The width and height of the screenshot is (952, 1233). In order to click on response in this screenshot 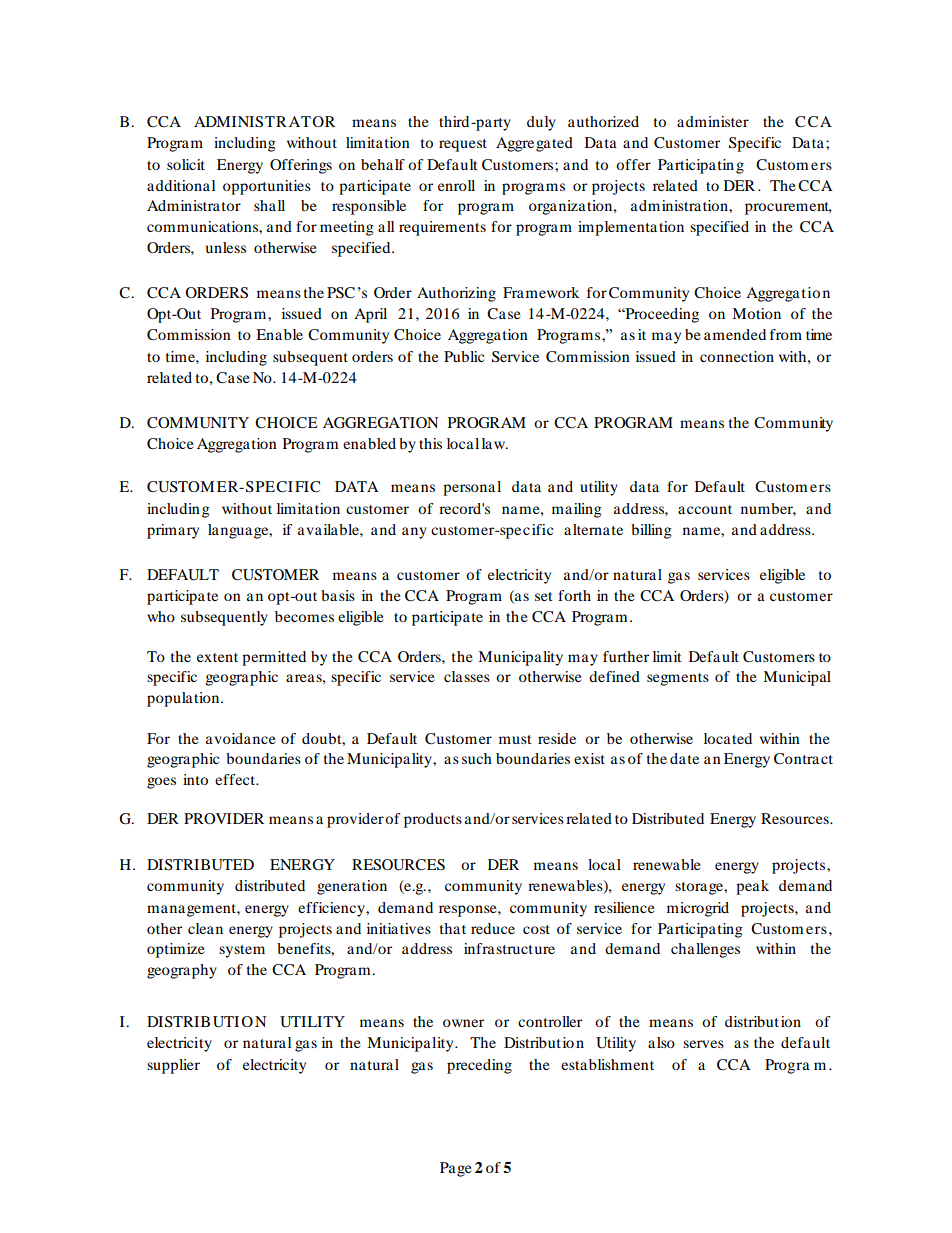, I will do `click(469, 911)`.
